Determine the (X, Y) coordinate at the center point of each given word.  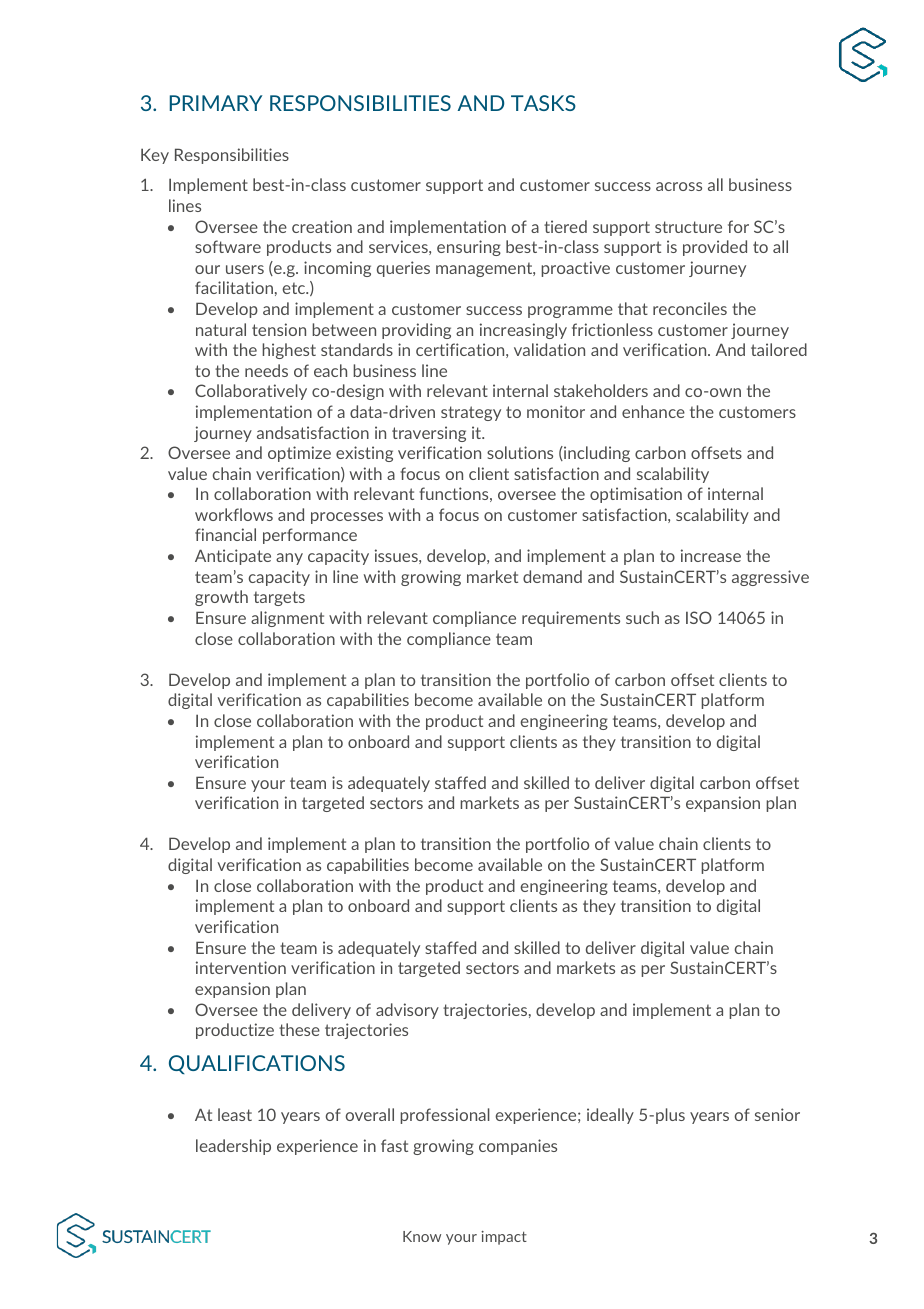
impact (504, 1238)
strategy (471, 413)
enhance (653, 411)
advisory (407, 1011)
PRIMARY (216, 103)
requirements (571, 619)
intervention (241, 967)
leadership (233, 1147)
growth (221, 598)
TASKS (543, 103)
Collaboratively (251, 392)
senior (777, 1114)
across (679, 186)
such (642, 617)
